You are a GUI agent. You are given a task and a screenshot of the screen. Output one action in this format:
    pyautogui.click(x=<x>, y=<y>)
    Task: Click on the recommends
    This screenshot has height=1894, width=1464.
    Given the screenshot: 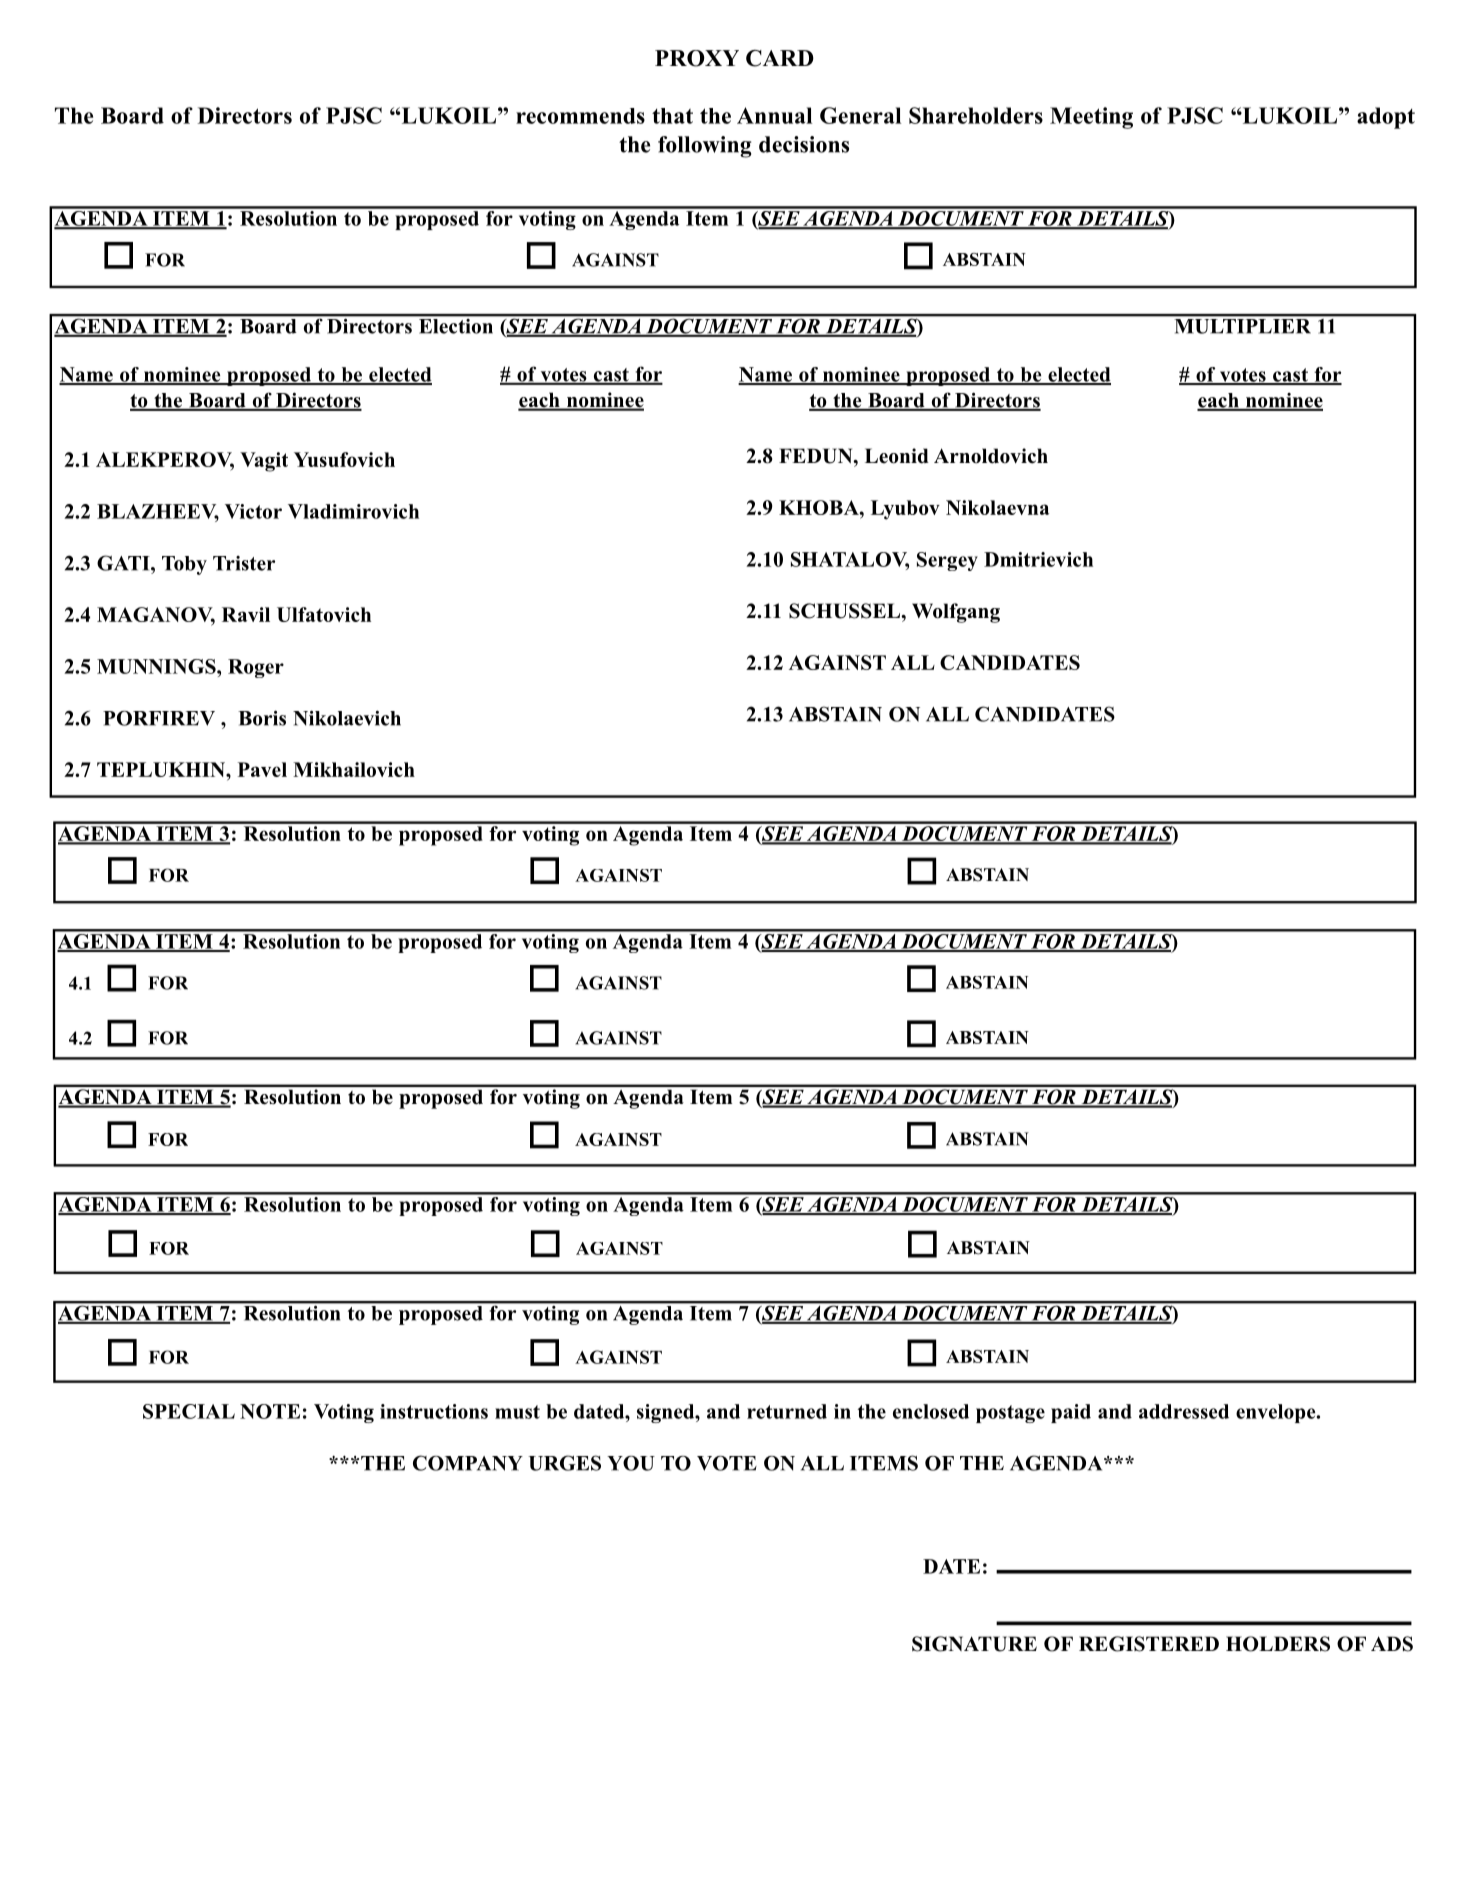 What is the action you would take?
    pyautogui.click(x=580, y=116)
